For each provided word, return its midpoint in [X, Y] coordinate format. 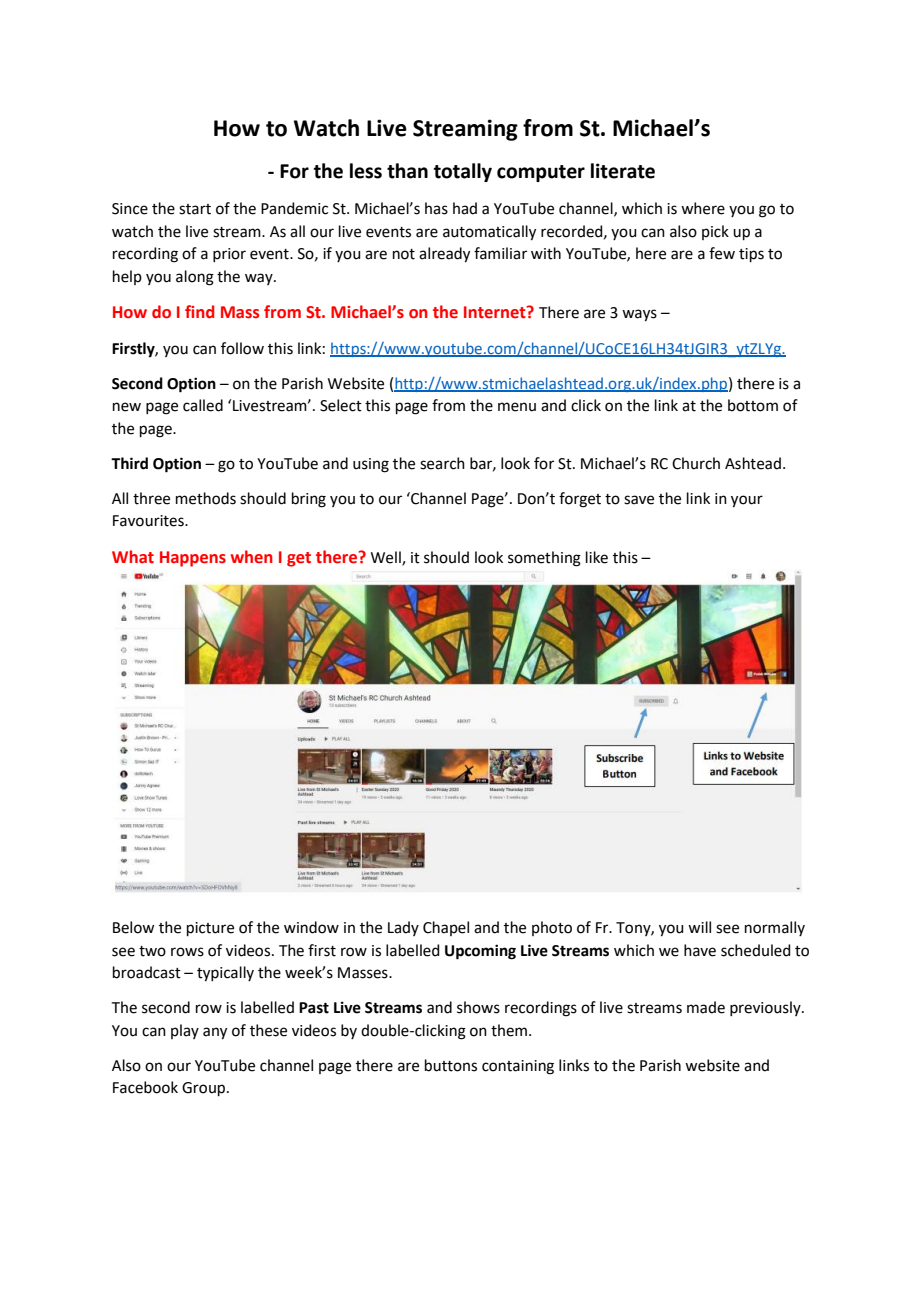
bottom [753, 405]
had [465, 208]
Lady [403, 928]
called [203, 405]
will [699, 927]
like [597, 557]
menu [517, 407]
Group [205, 1089]
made [706, 1007]
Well [387, 558]
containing [518, 1067]
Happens [193, 559]
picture [210, 929]
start [195, 209]
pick [715, 232]
